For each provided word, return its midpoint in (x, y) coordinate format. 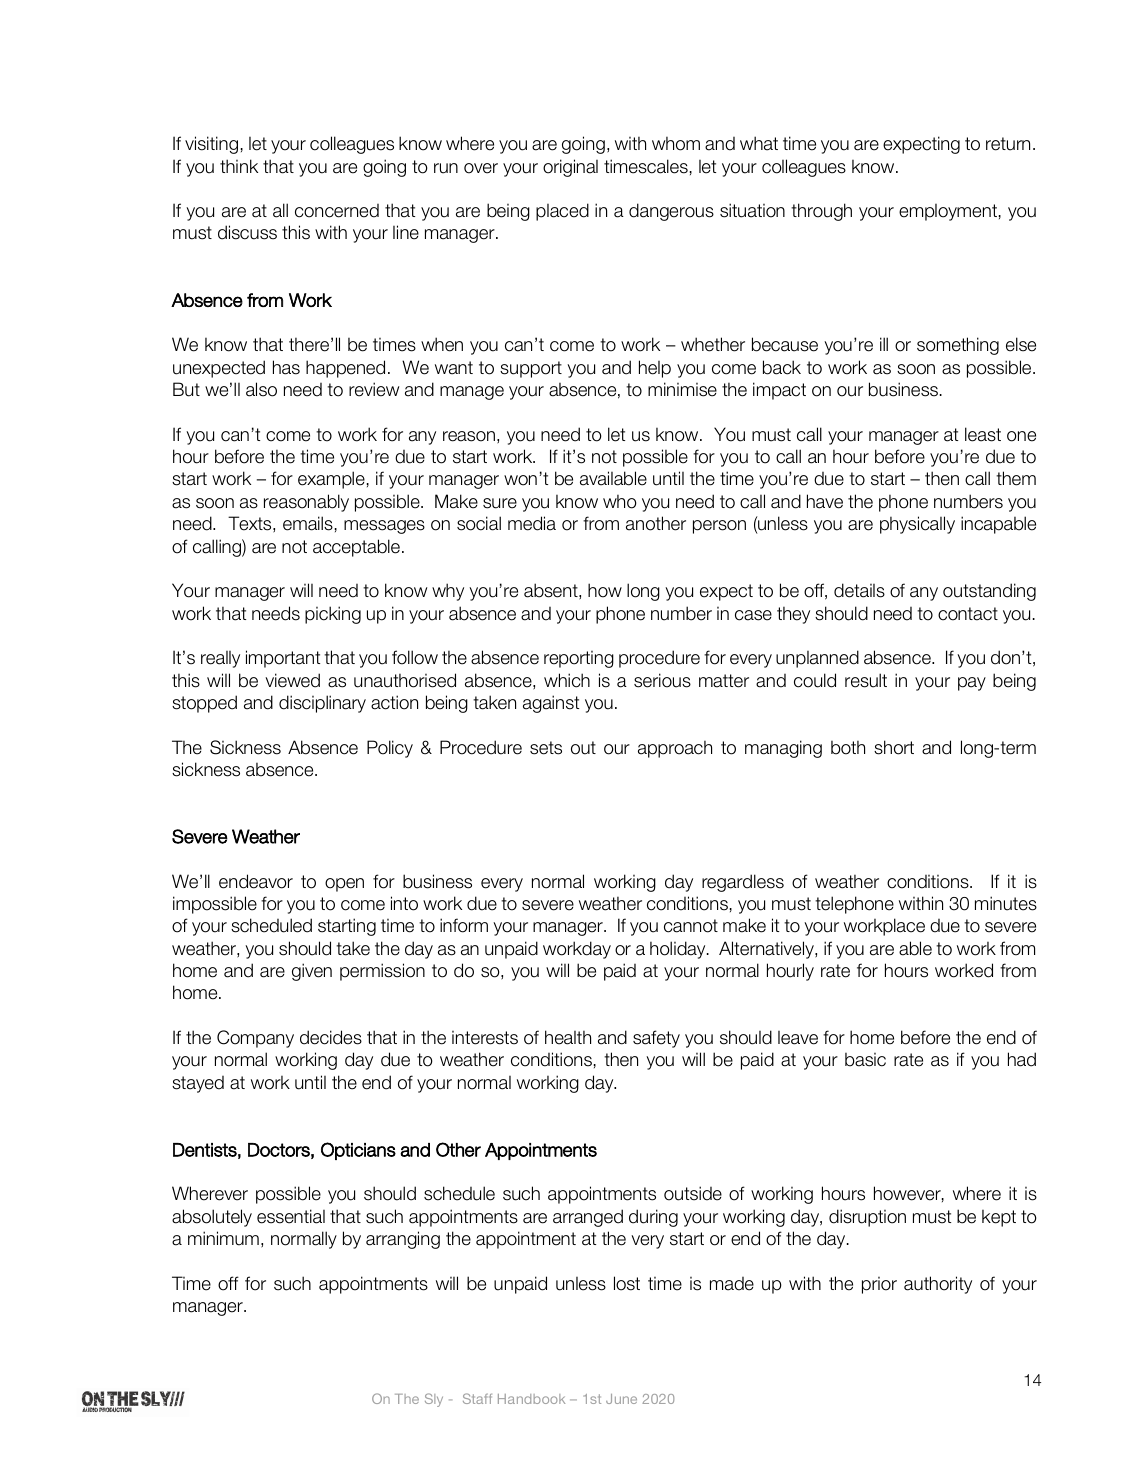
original (570, 168)
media (532, 523)
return (1008, 144)
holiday (679, 950)
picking (333, 615)
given (312, 972)
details (859, 590)
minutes (1006, 903)
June (621, 1399)
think (239, 166)
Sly (434, 1400)
